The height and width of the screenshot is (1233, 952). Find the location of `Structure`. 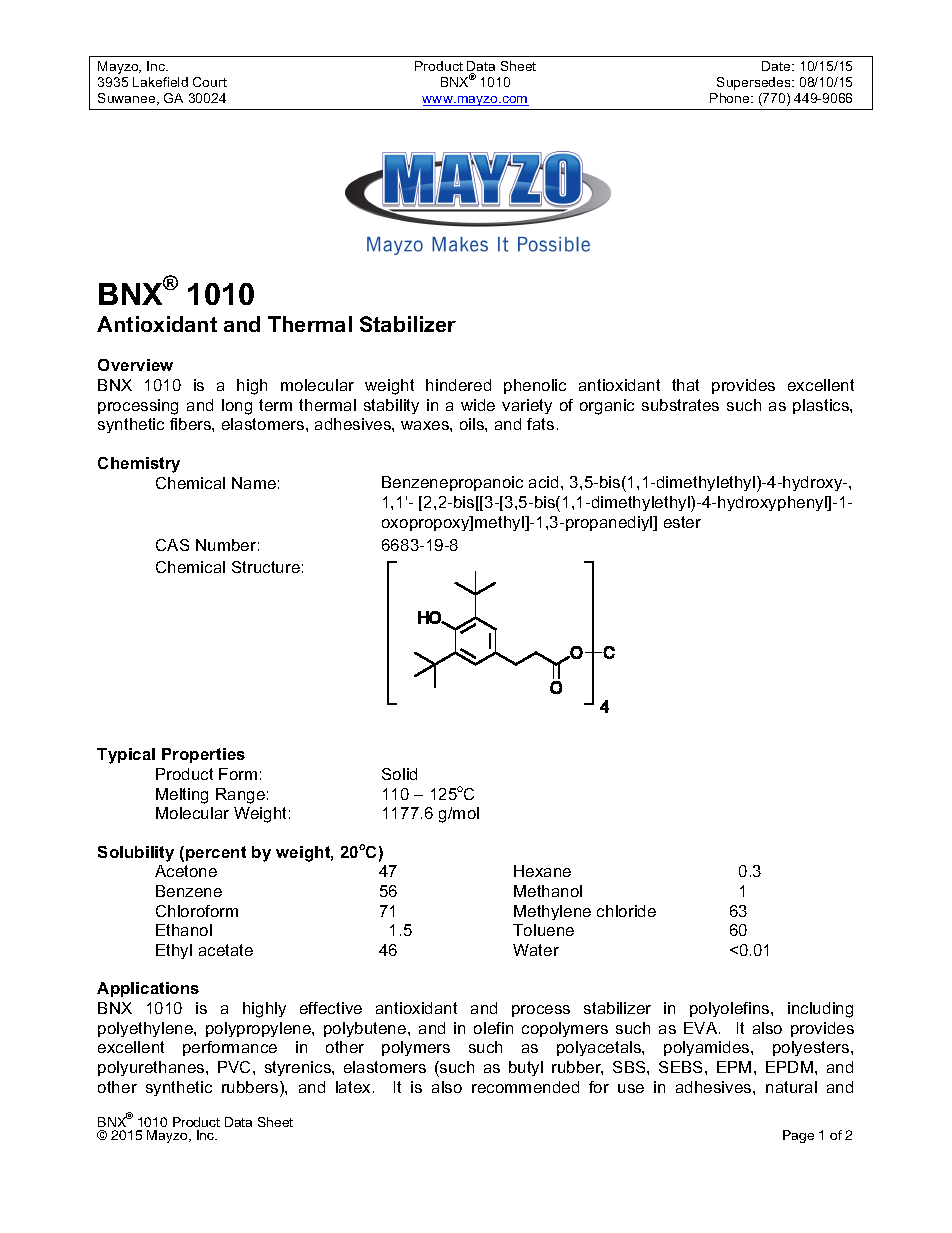

Structure is located at coordinates (266, 567).
